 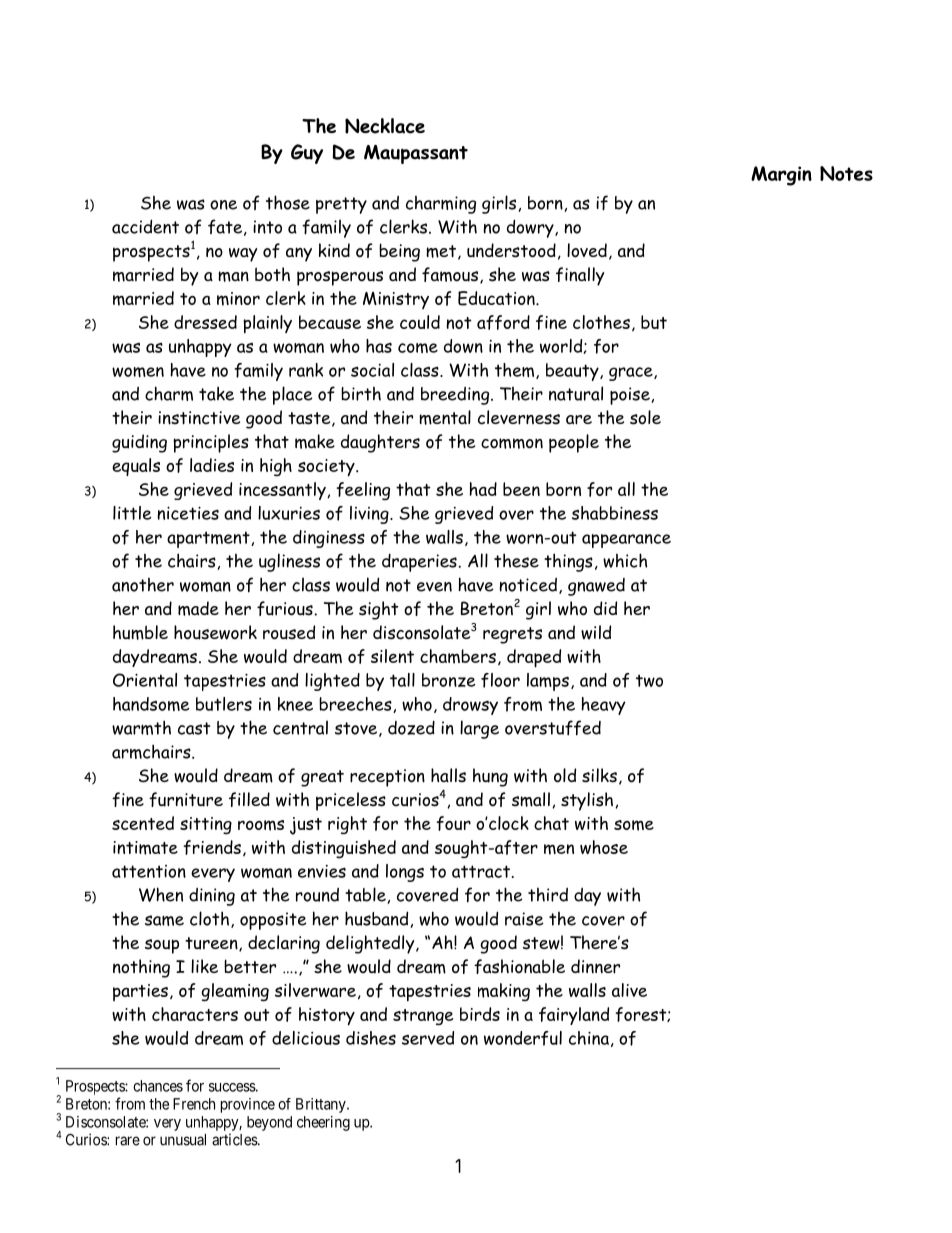 I want to click on dowry, so click(x=531, y=228).
